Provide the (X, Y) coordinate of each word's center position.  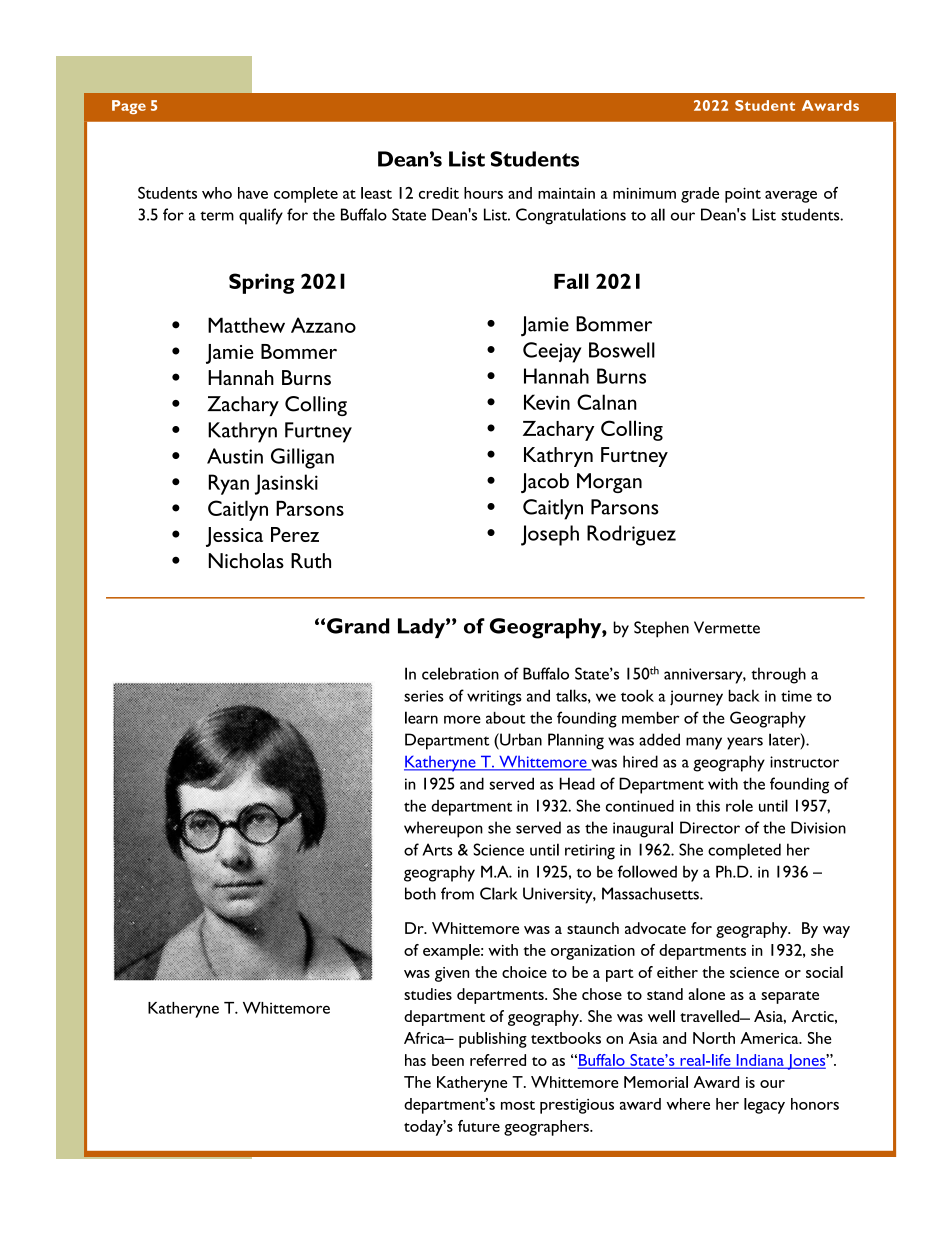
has (415, 1060)
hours (483, 193)
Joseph (550, 535)
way (836, 932)
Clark (499, 893)
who (217, 193)
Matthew (246, 325)
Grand (358, 626)
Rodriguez (631, 535)
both (420, 893)
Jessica (234, 537)
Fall (571, 281)
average (791, 197)
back (744, 695)
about (506, 718)
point (743, 195)
